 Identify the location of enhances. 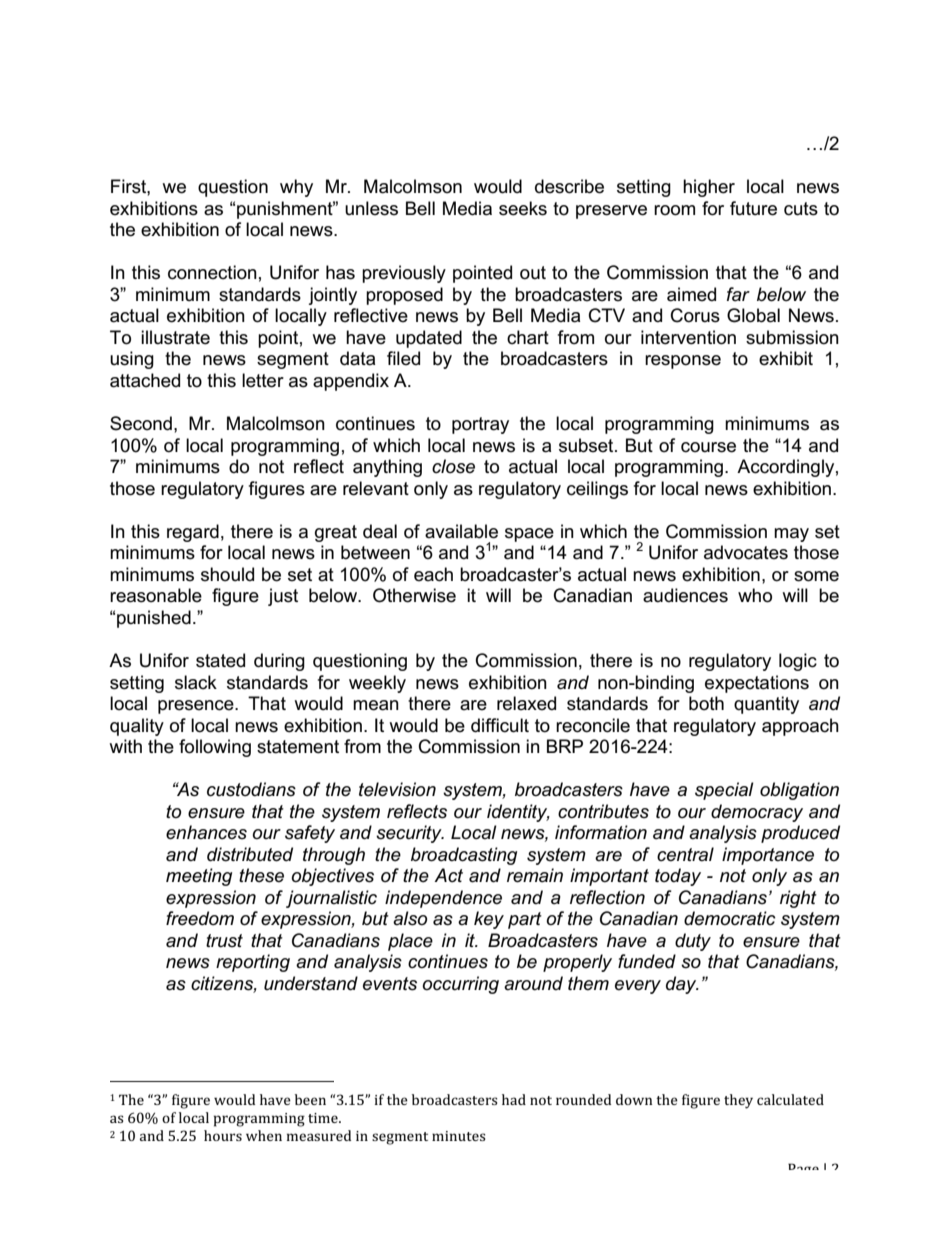
(206, 832).
